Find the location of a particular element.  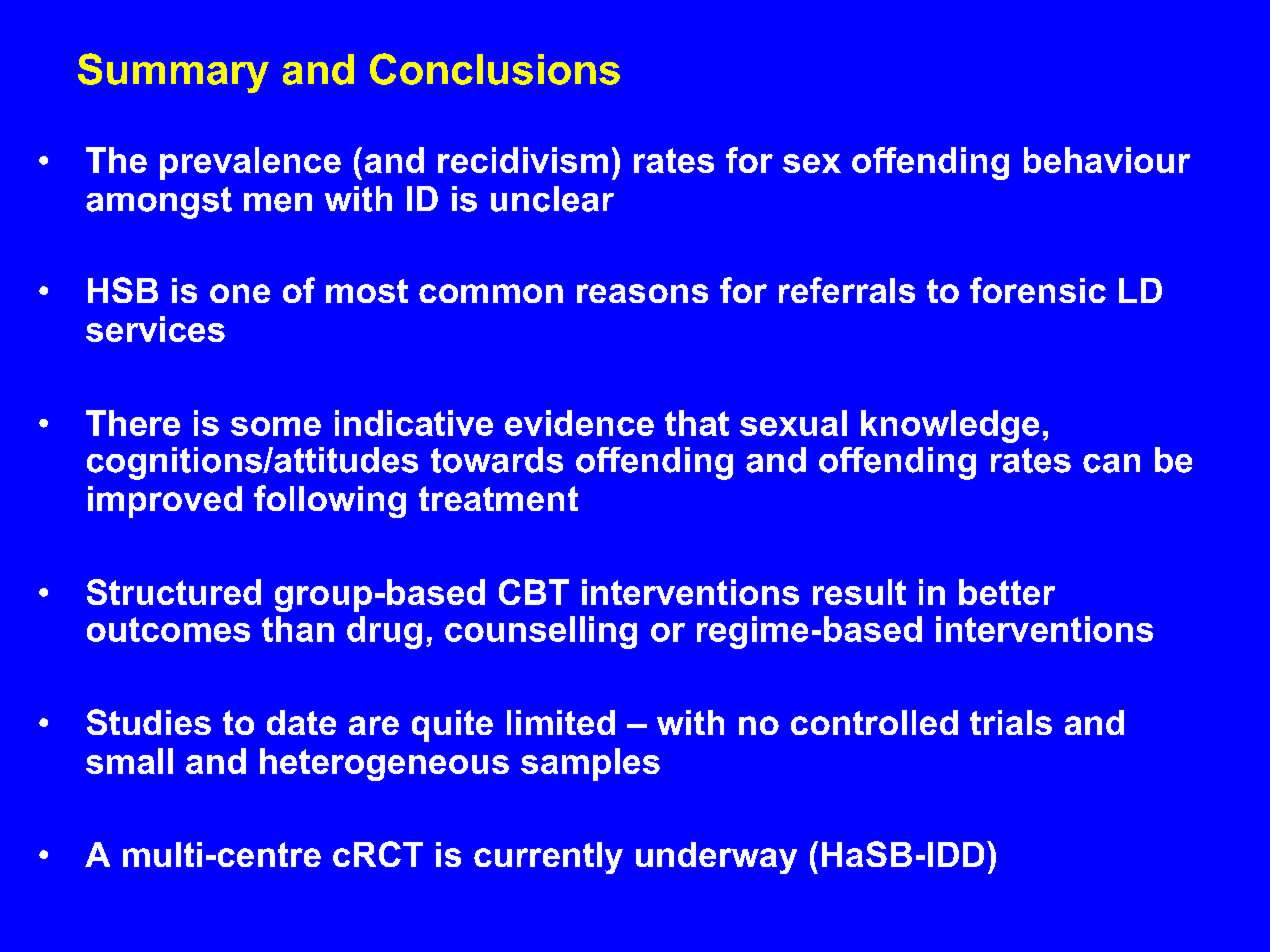

counselling is located at coordinates (541, 632).
